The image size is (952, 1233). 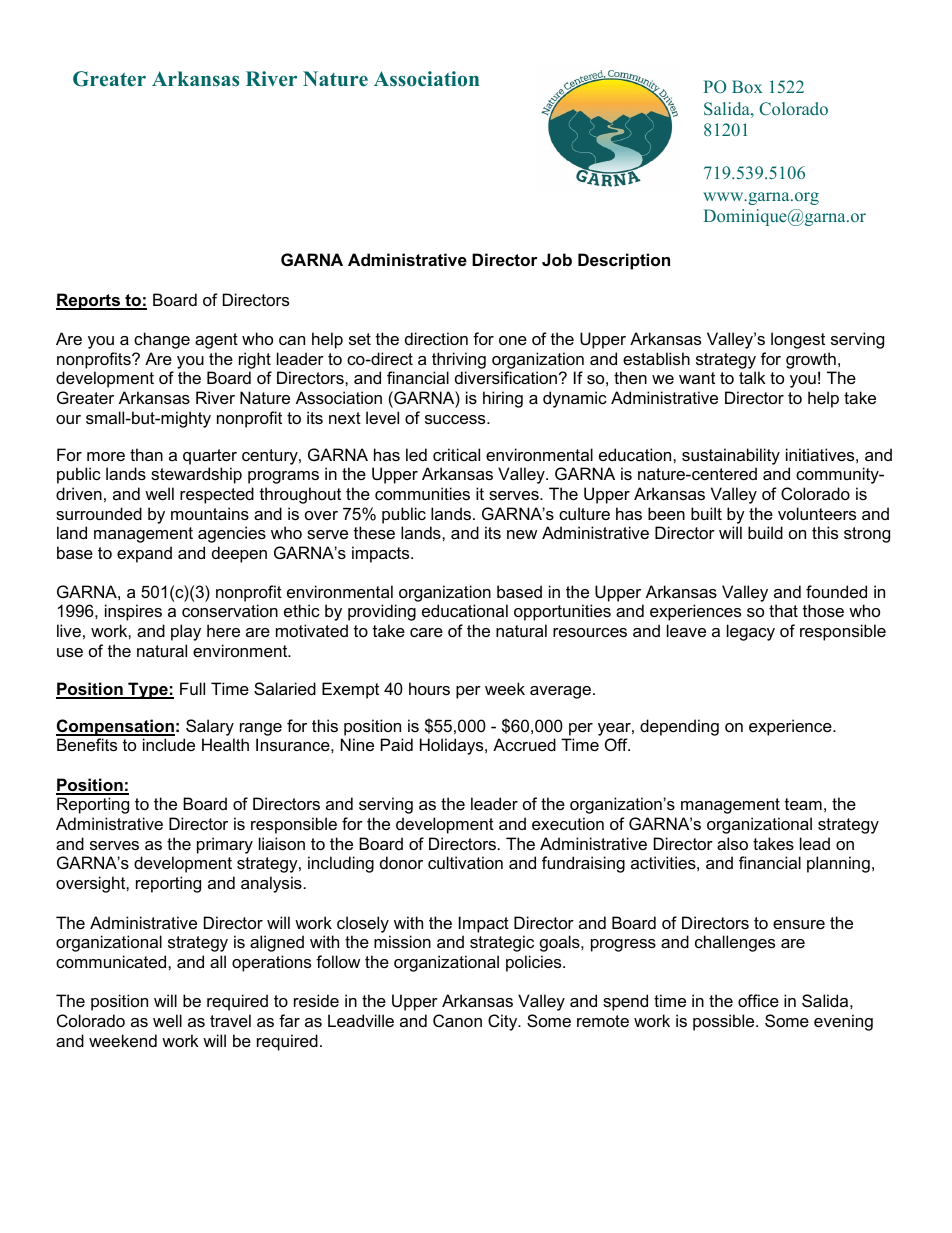 I want to click on Holidays, so click(x=453, y=746).
